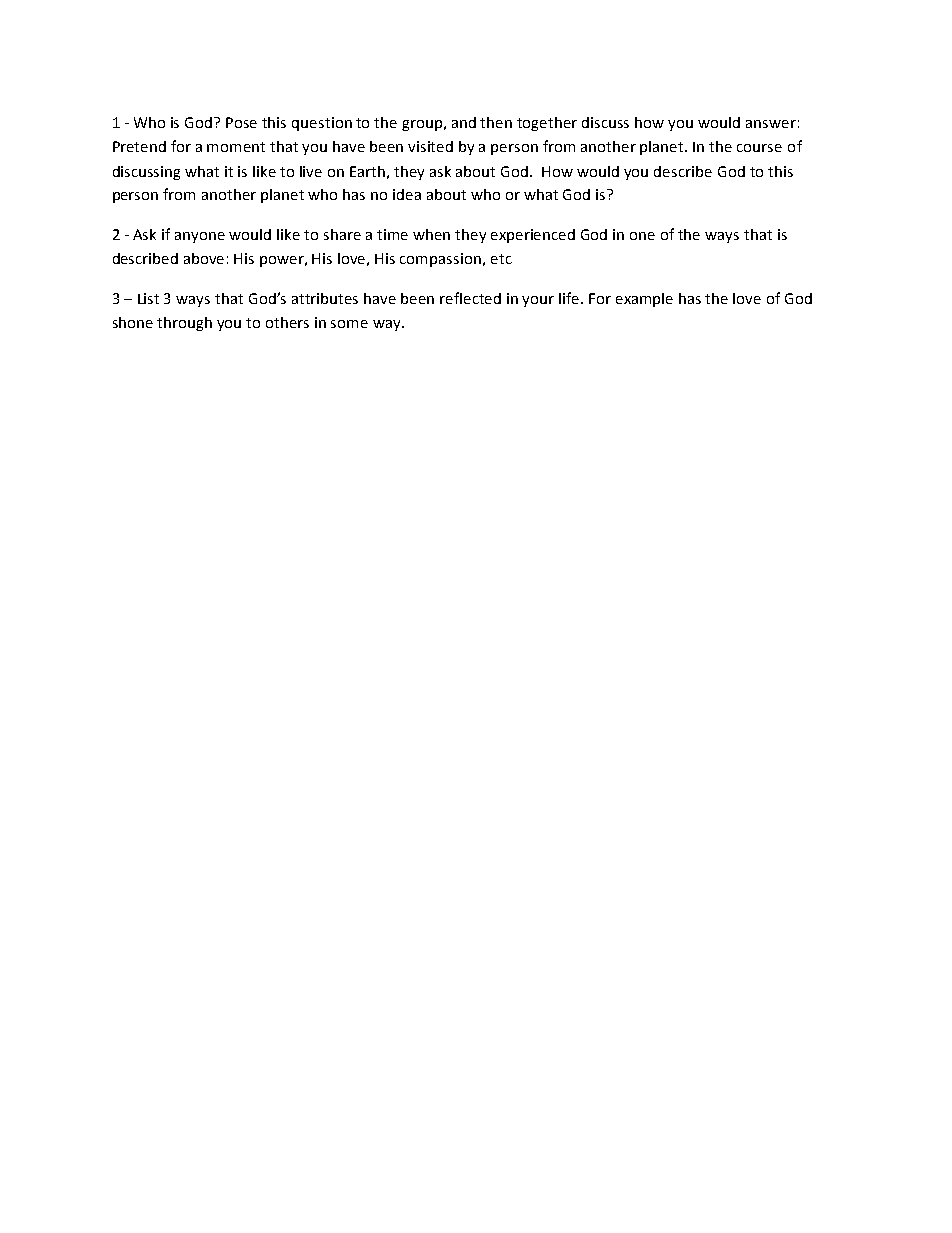 Image resolution: width=952 pixels, height=1233 pixels. What do you see at coordinates (431, 234) in the page?
I see `when` at bounding box center [431, 234].
